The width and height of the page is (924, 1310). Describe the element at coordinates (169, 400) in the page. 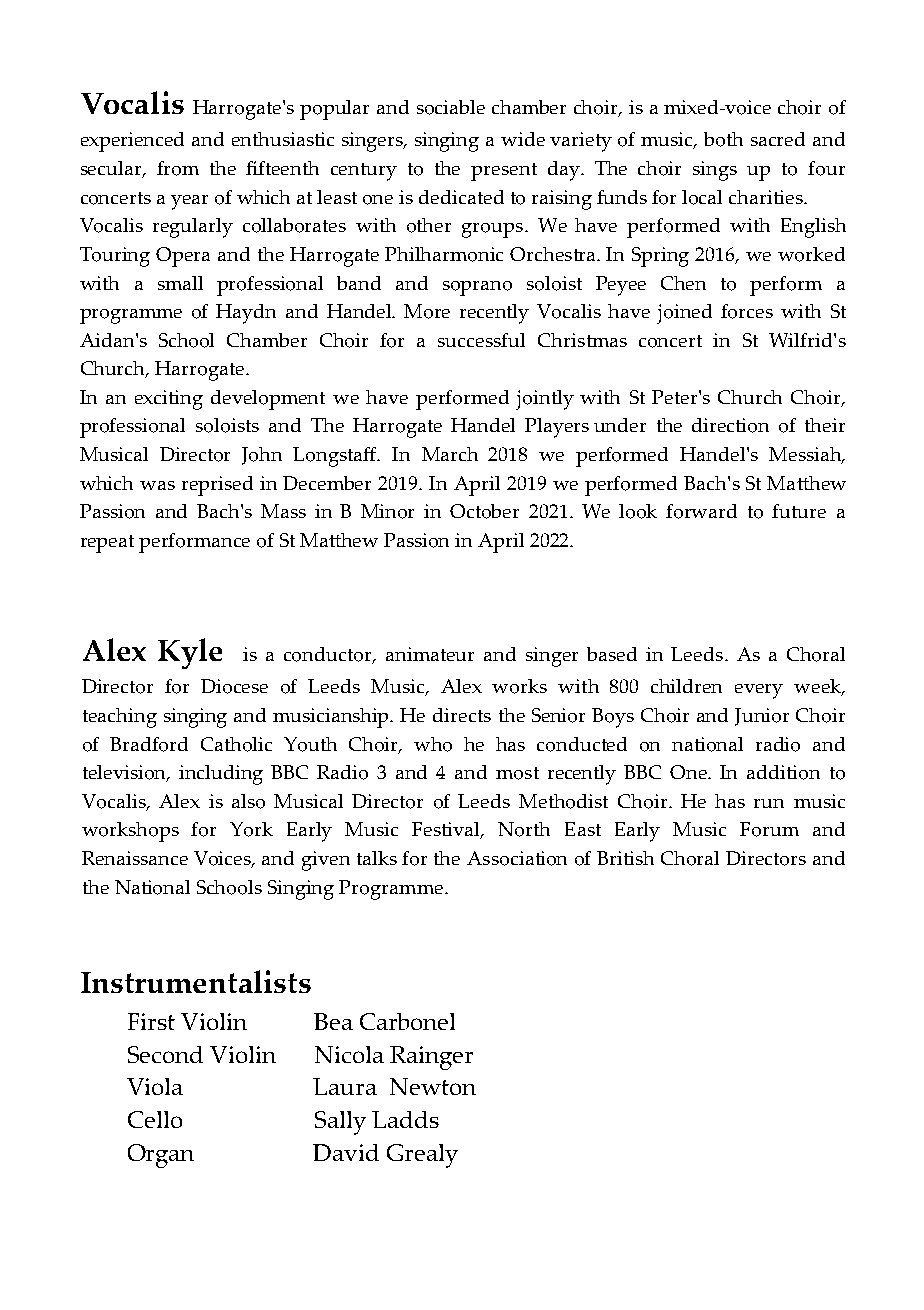

I see `exciting` at that location.
